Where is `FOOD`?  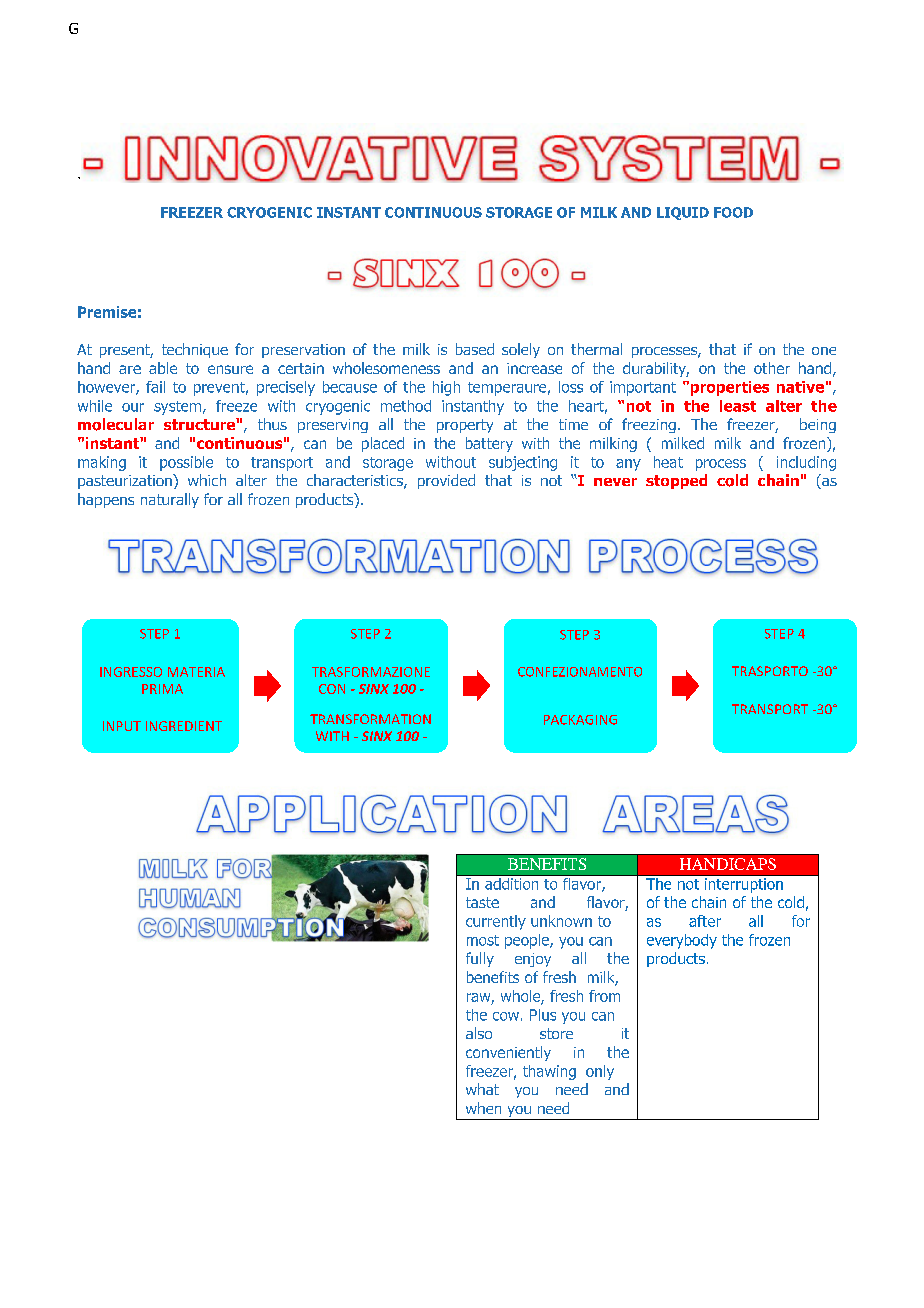
FOOD is located at coordinates (733, 212).
